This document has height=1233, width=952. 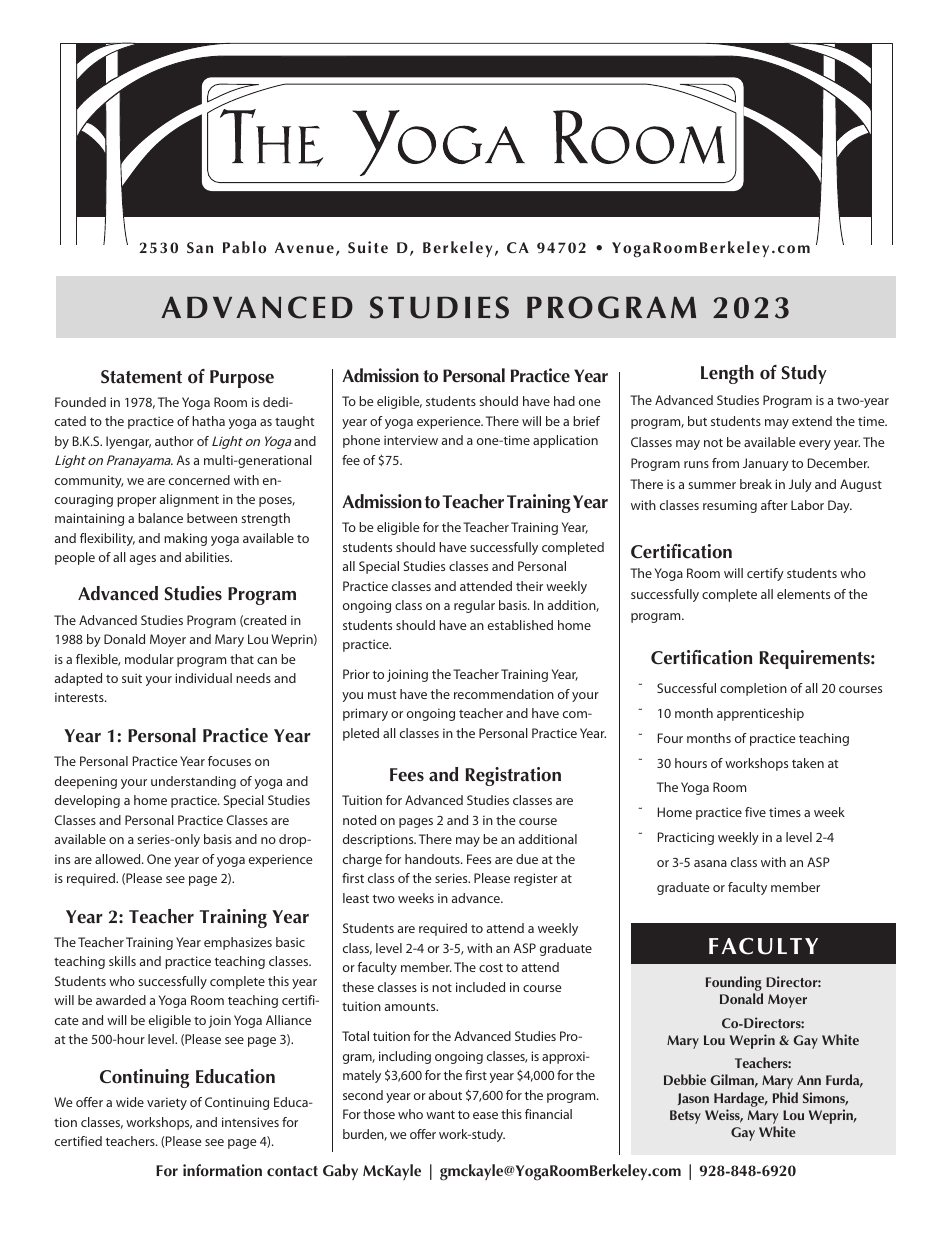 I want to click on Pablo, so click(x=244, y=247).
